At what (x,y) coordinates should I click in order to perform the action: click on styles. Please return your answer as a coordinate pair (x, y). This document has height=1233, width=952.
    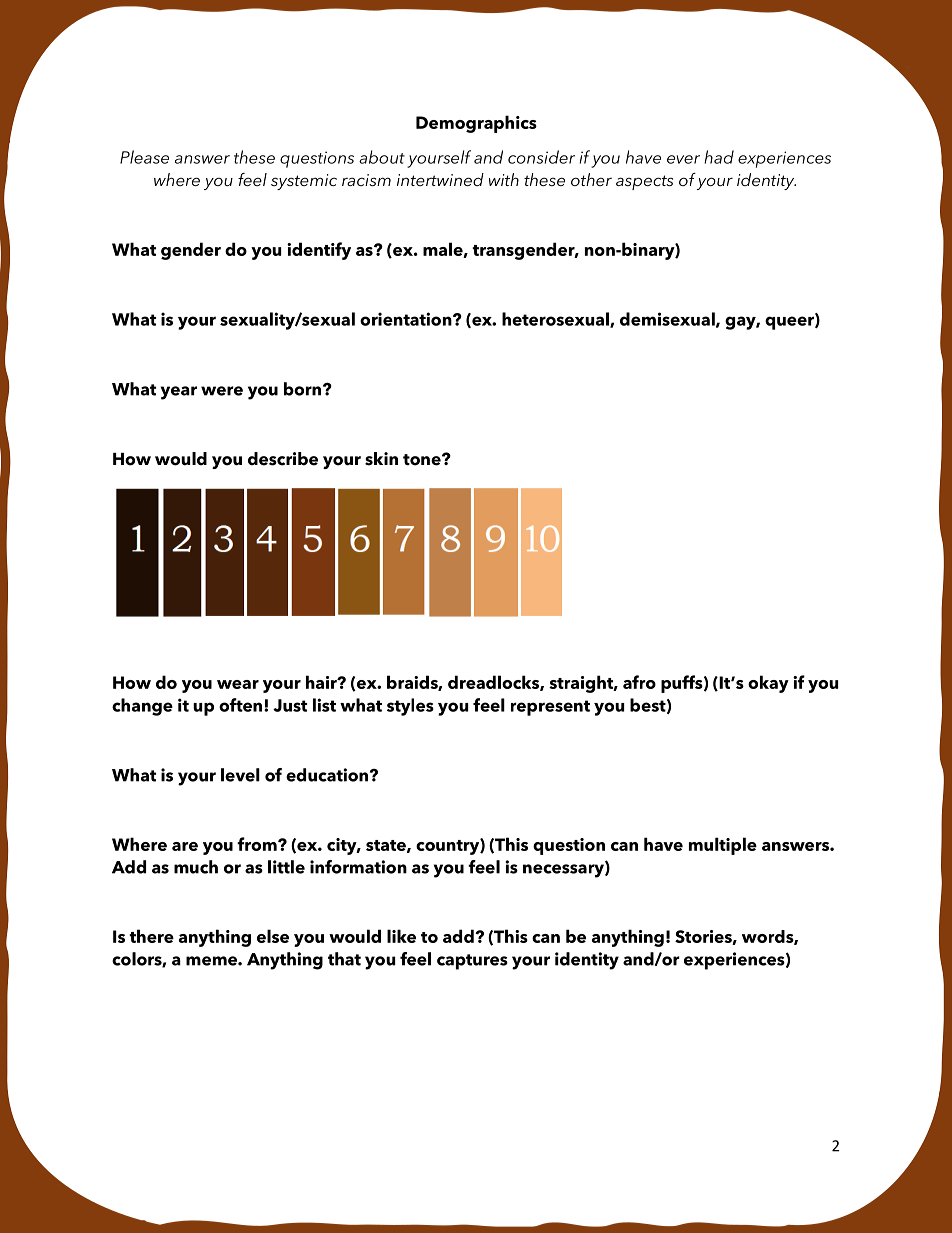
    Looking at the image, I should click on (410, 707).
